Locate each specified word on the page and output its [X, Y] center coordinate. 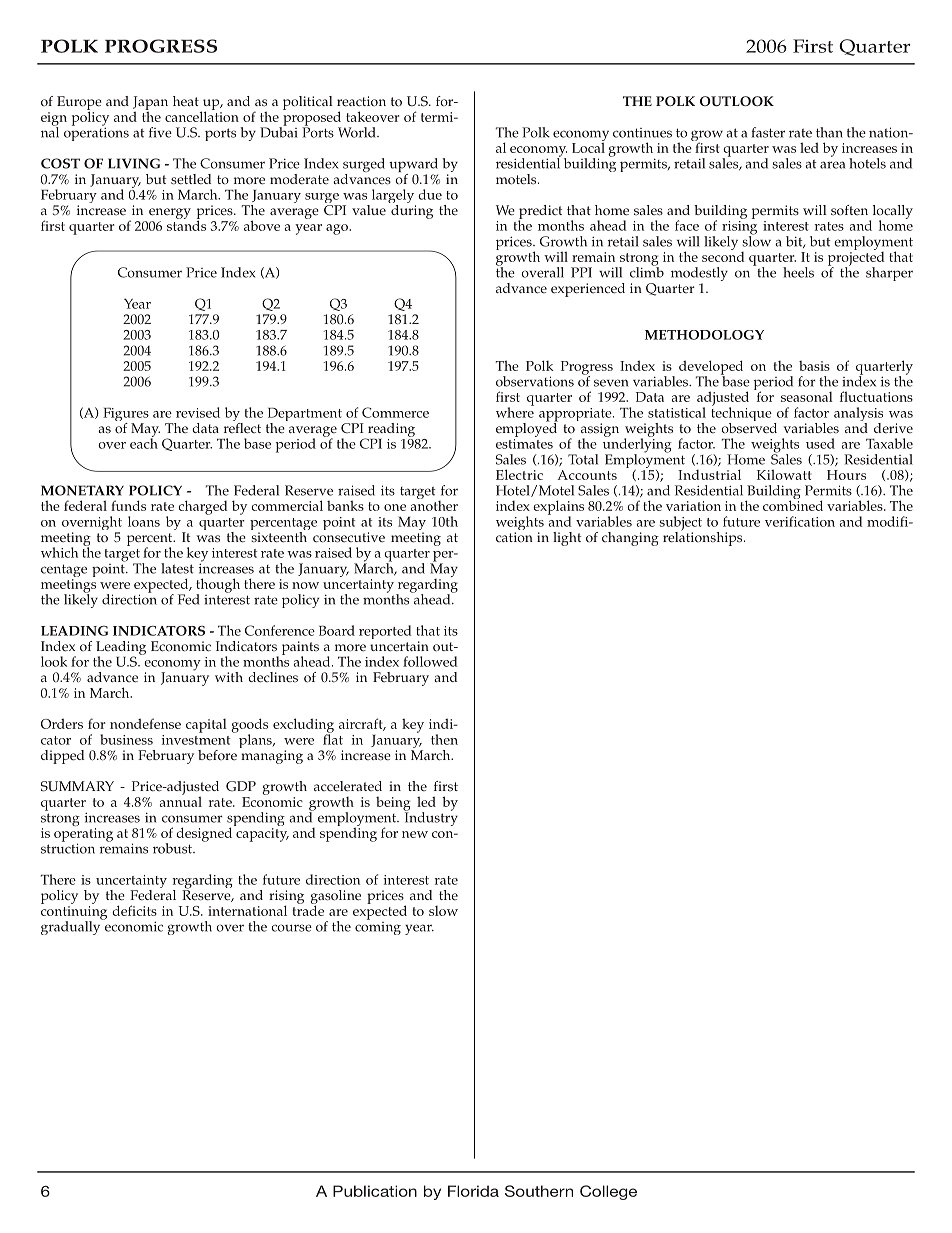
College [608, 1192]
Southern [539, 1191]
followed [430, 661]
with [229, 677]
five [160, 132]
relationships [704, 537]
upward [413, 166]
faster [768, 132]
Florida [473, 1191]
